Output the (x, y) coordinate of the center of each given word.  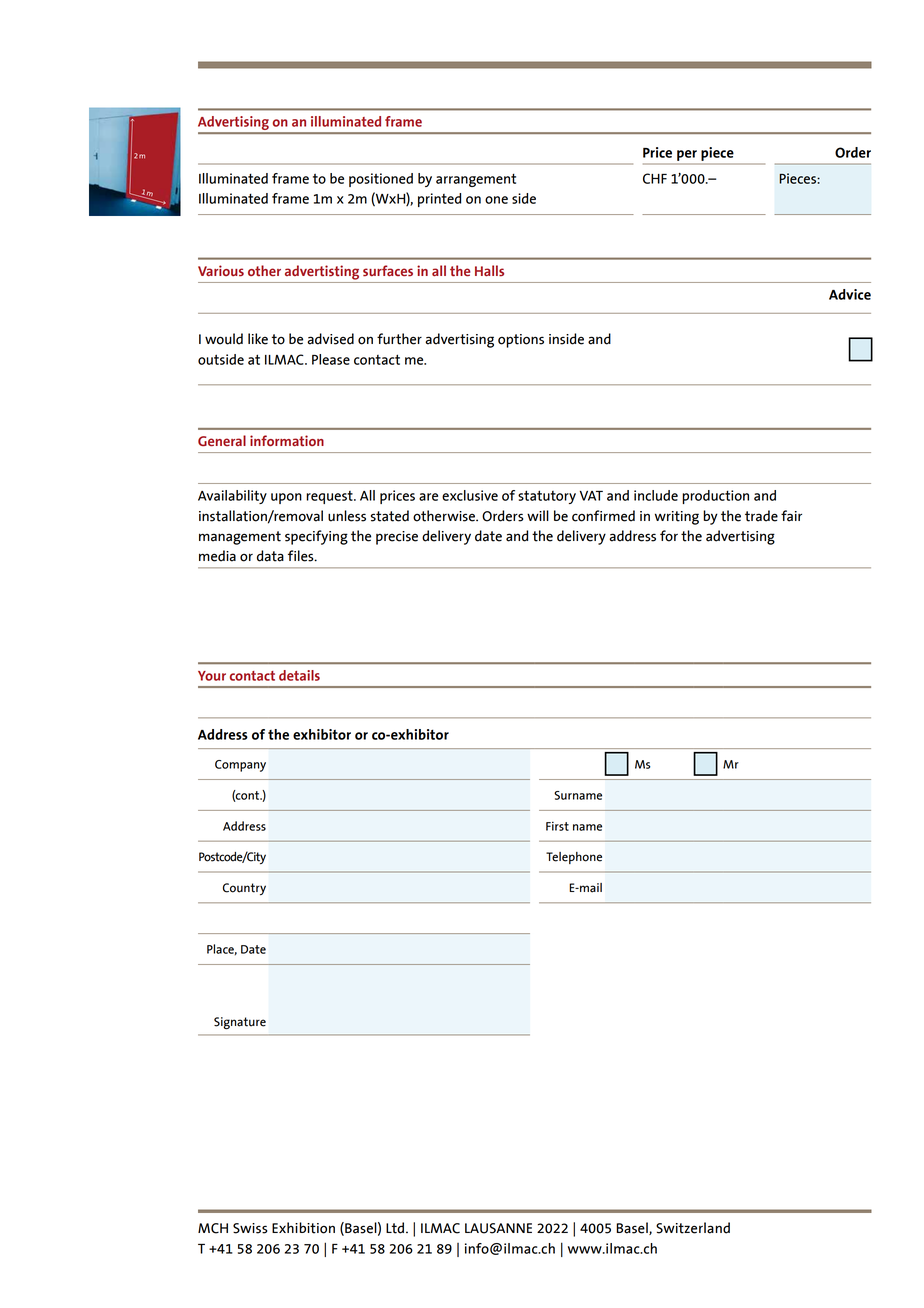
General (222, 440)
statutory (547, 497)
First (557, 826)
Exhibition (303, 1228)
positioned (381, 180)
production (715, 497)
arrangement (476, 180)
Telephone (574, 858)
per (687, 155)
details (299, 675)
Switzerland (693, 1228)
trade (761, 516)
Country (244, 889)
